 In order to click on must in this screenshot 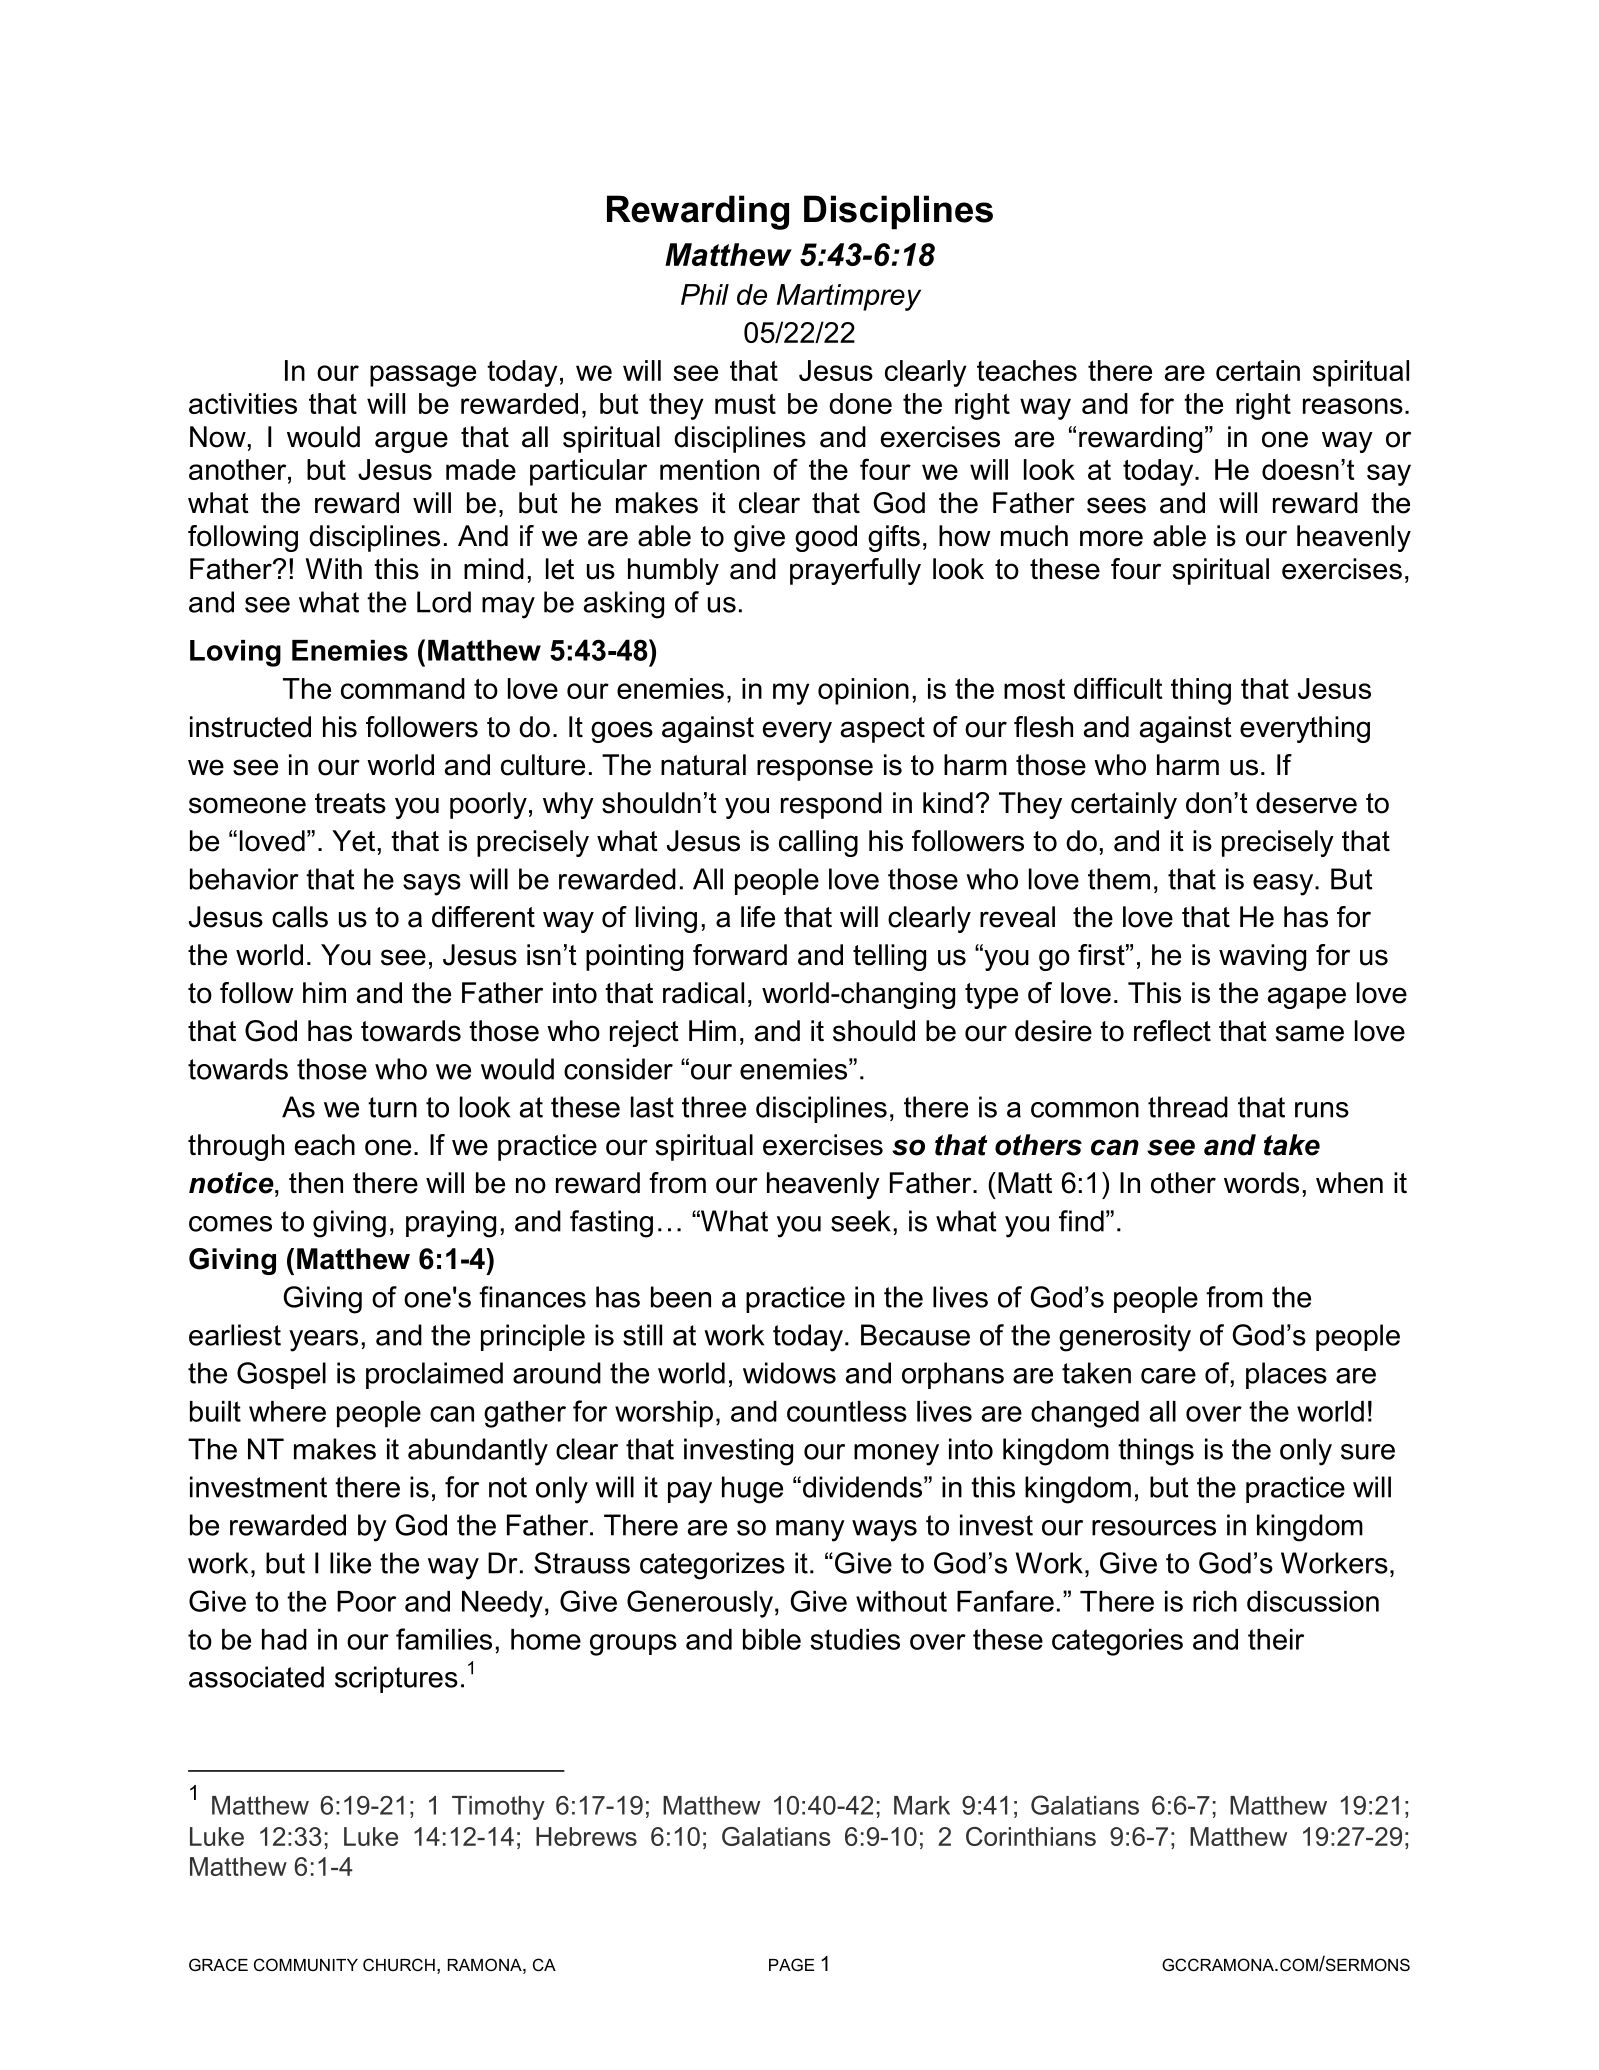, I will do `click(745, 404)`.
